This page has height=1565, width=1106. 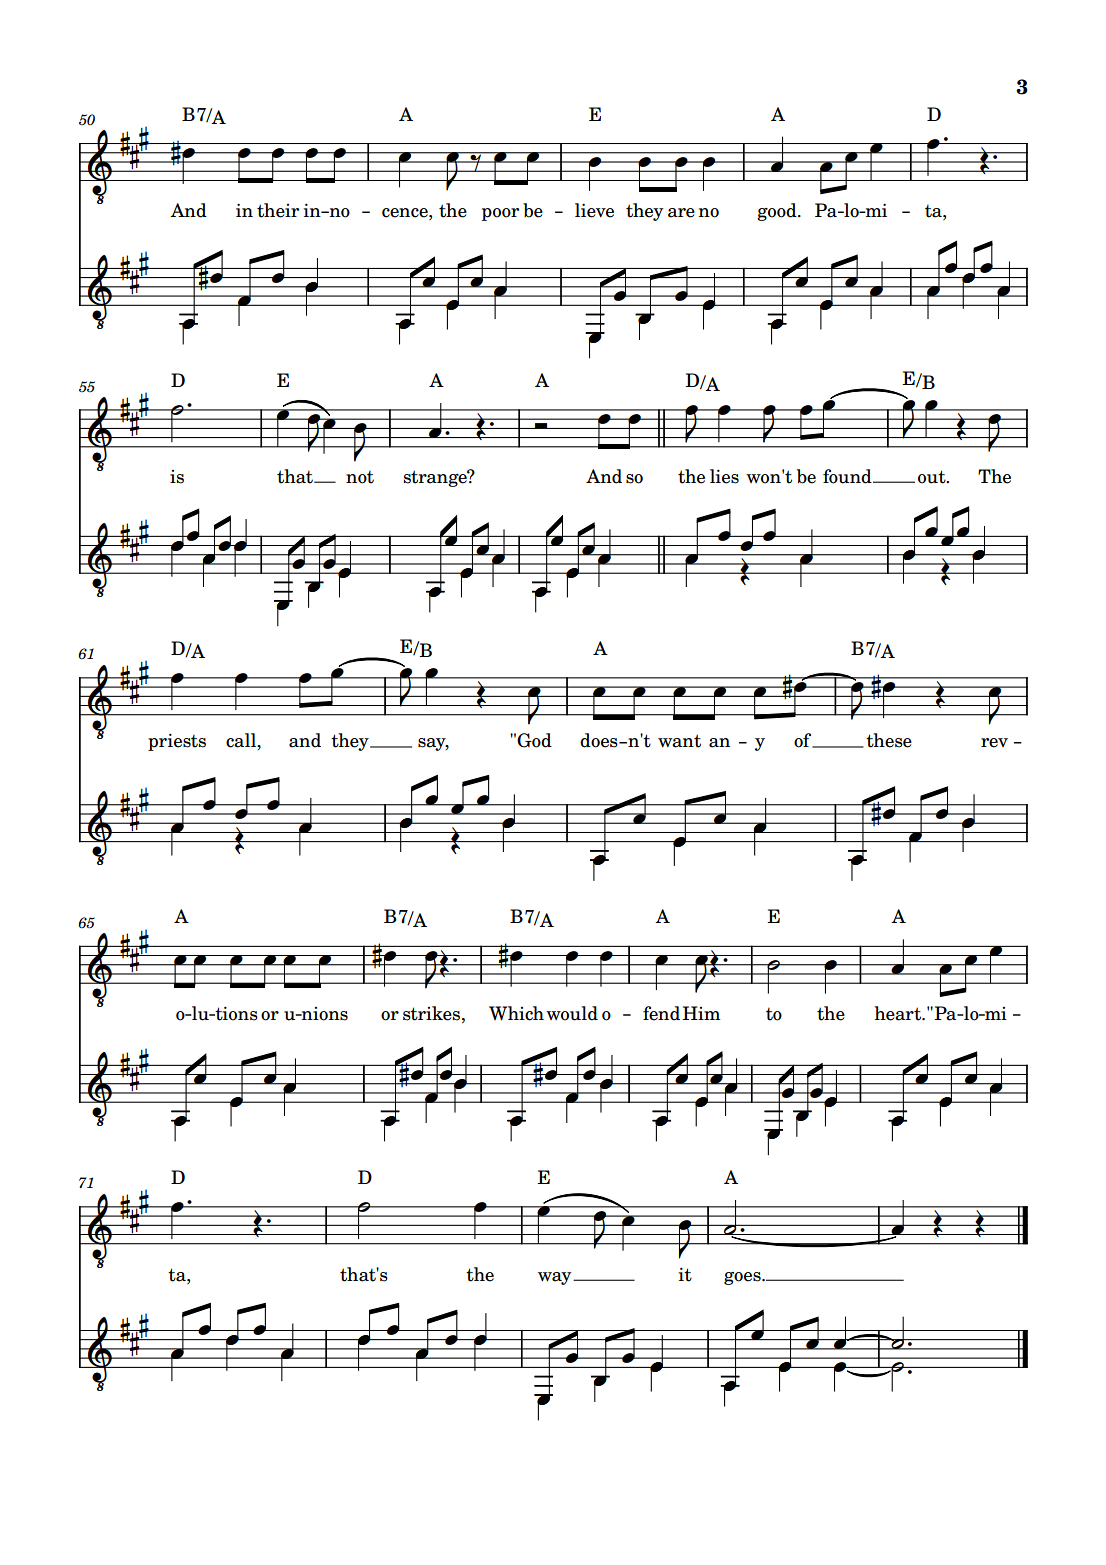 What do you see at coordinates (556, 1278) in the page?
I see `way` at bounding box center [556, 1278].
